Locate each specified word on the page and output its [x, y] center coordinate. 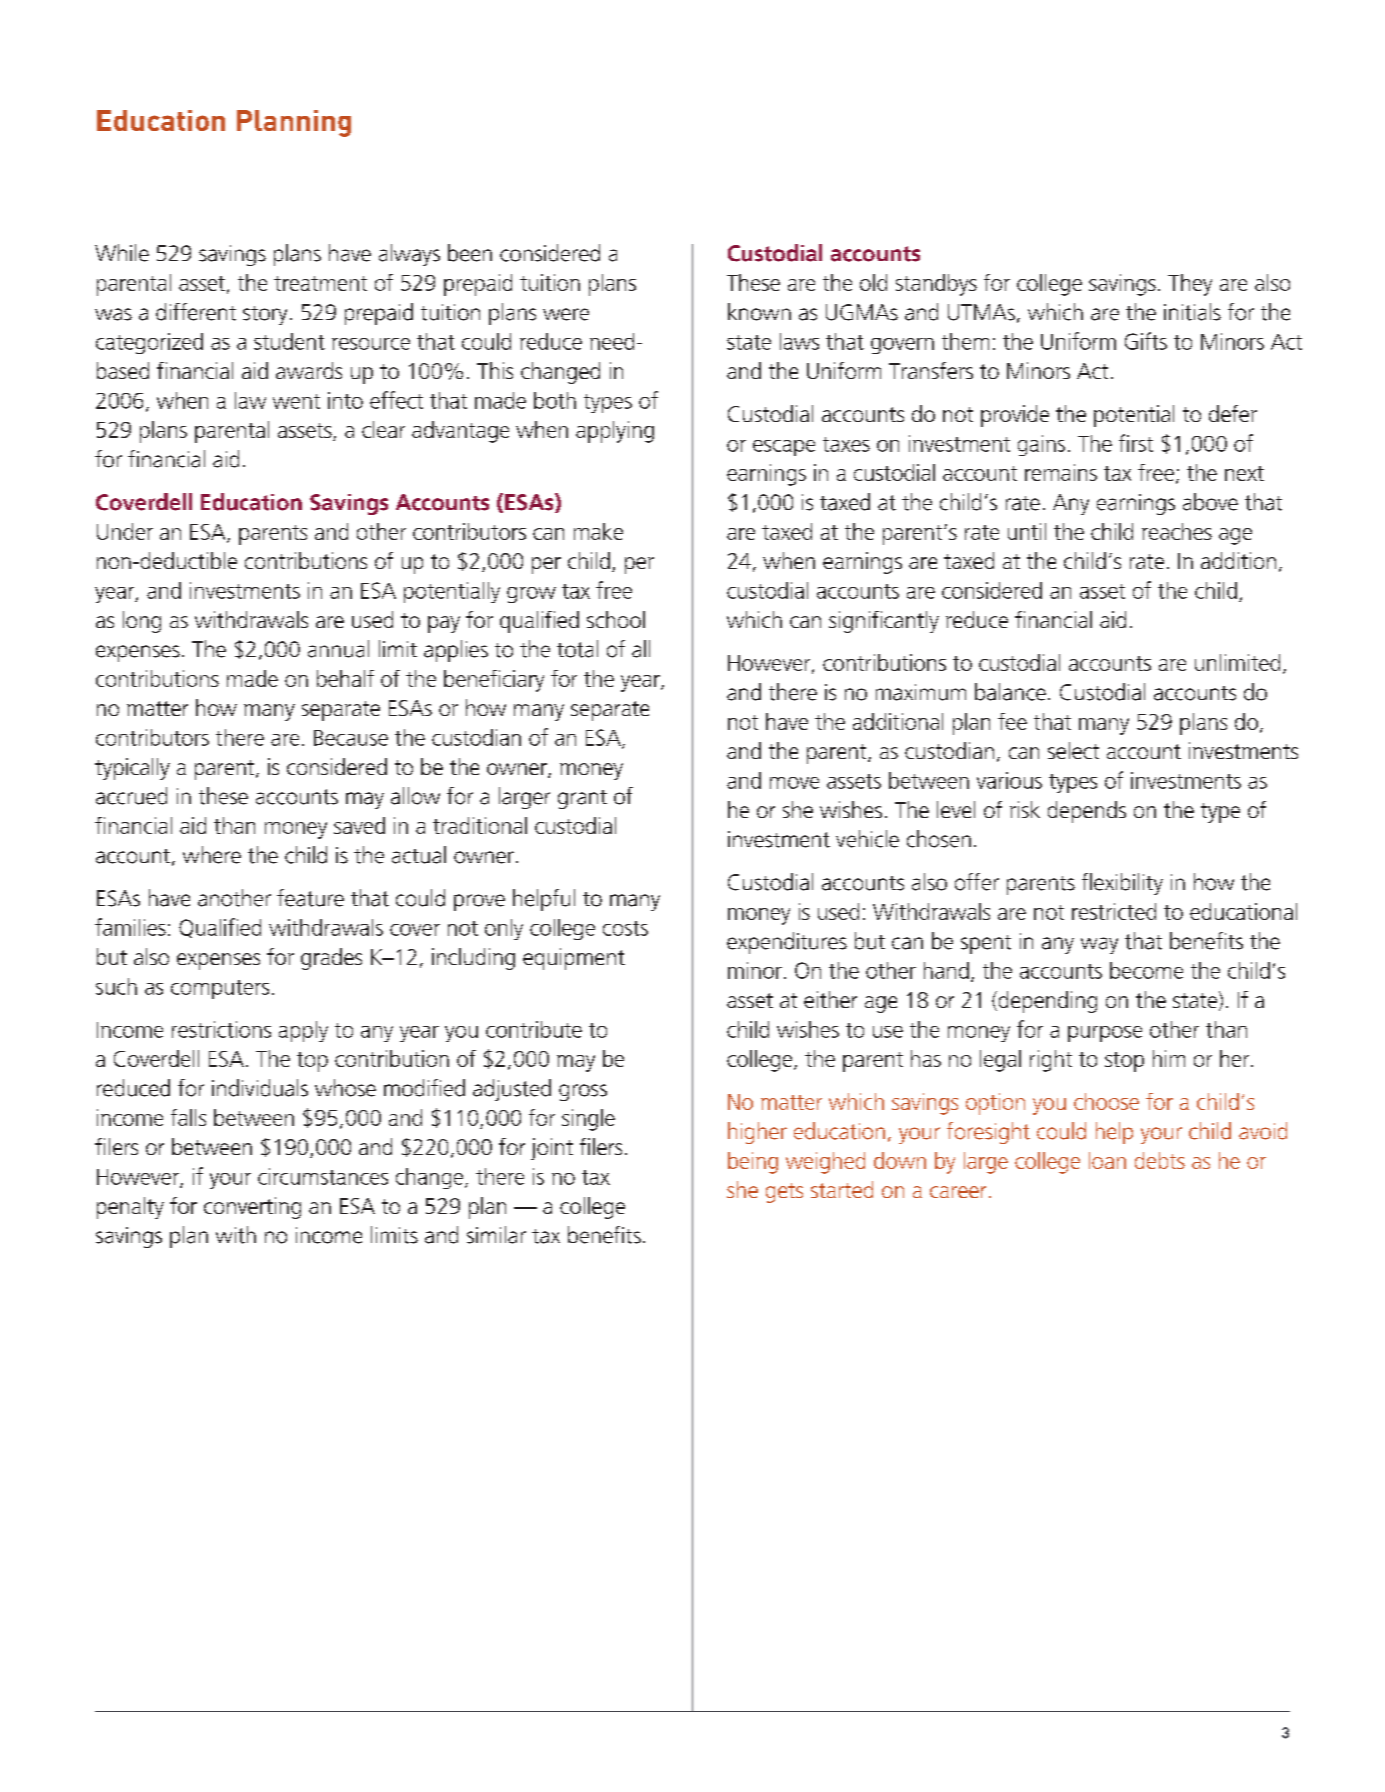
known [759, 312]
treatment [320, 283]
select [1073, 750]
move [794, 783]
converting [252, 1208]
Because [351, 738]
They [1190, 285]
